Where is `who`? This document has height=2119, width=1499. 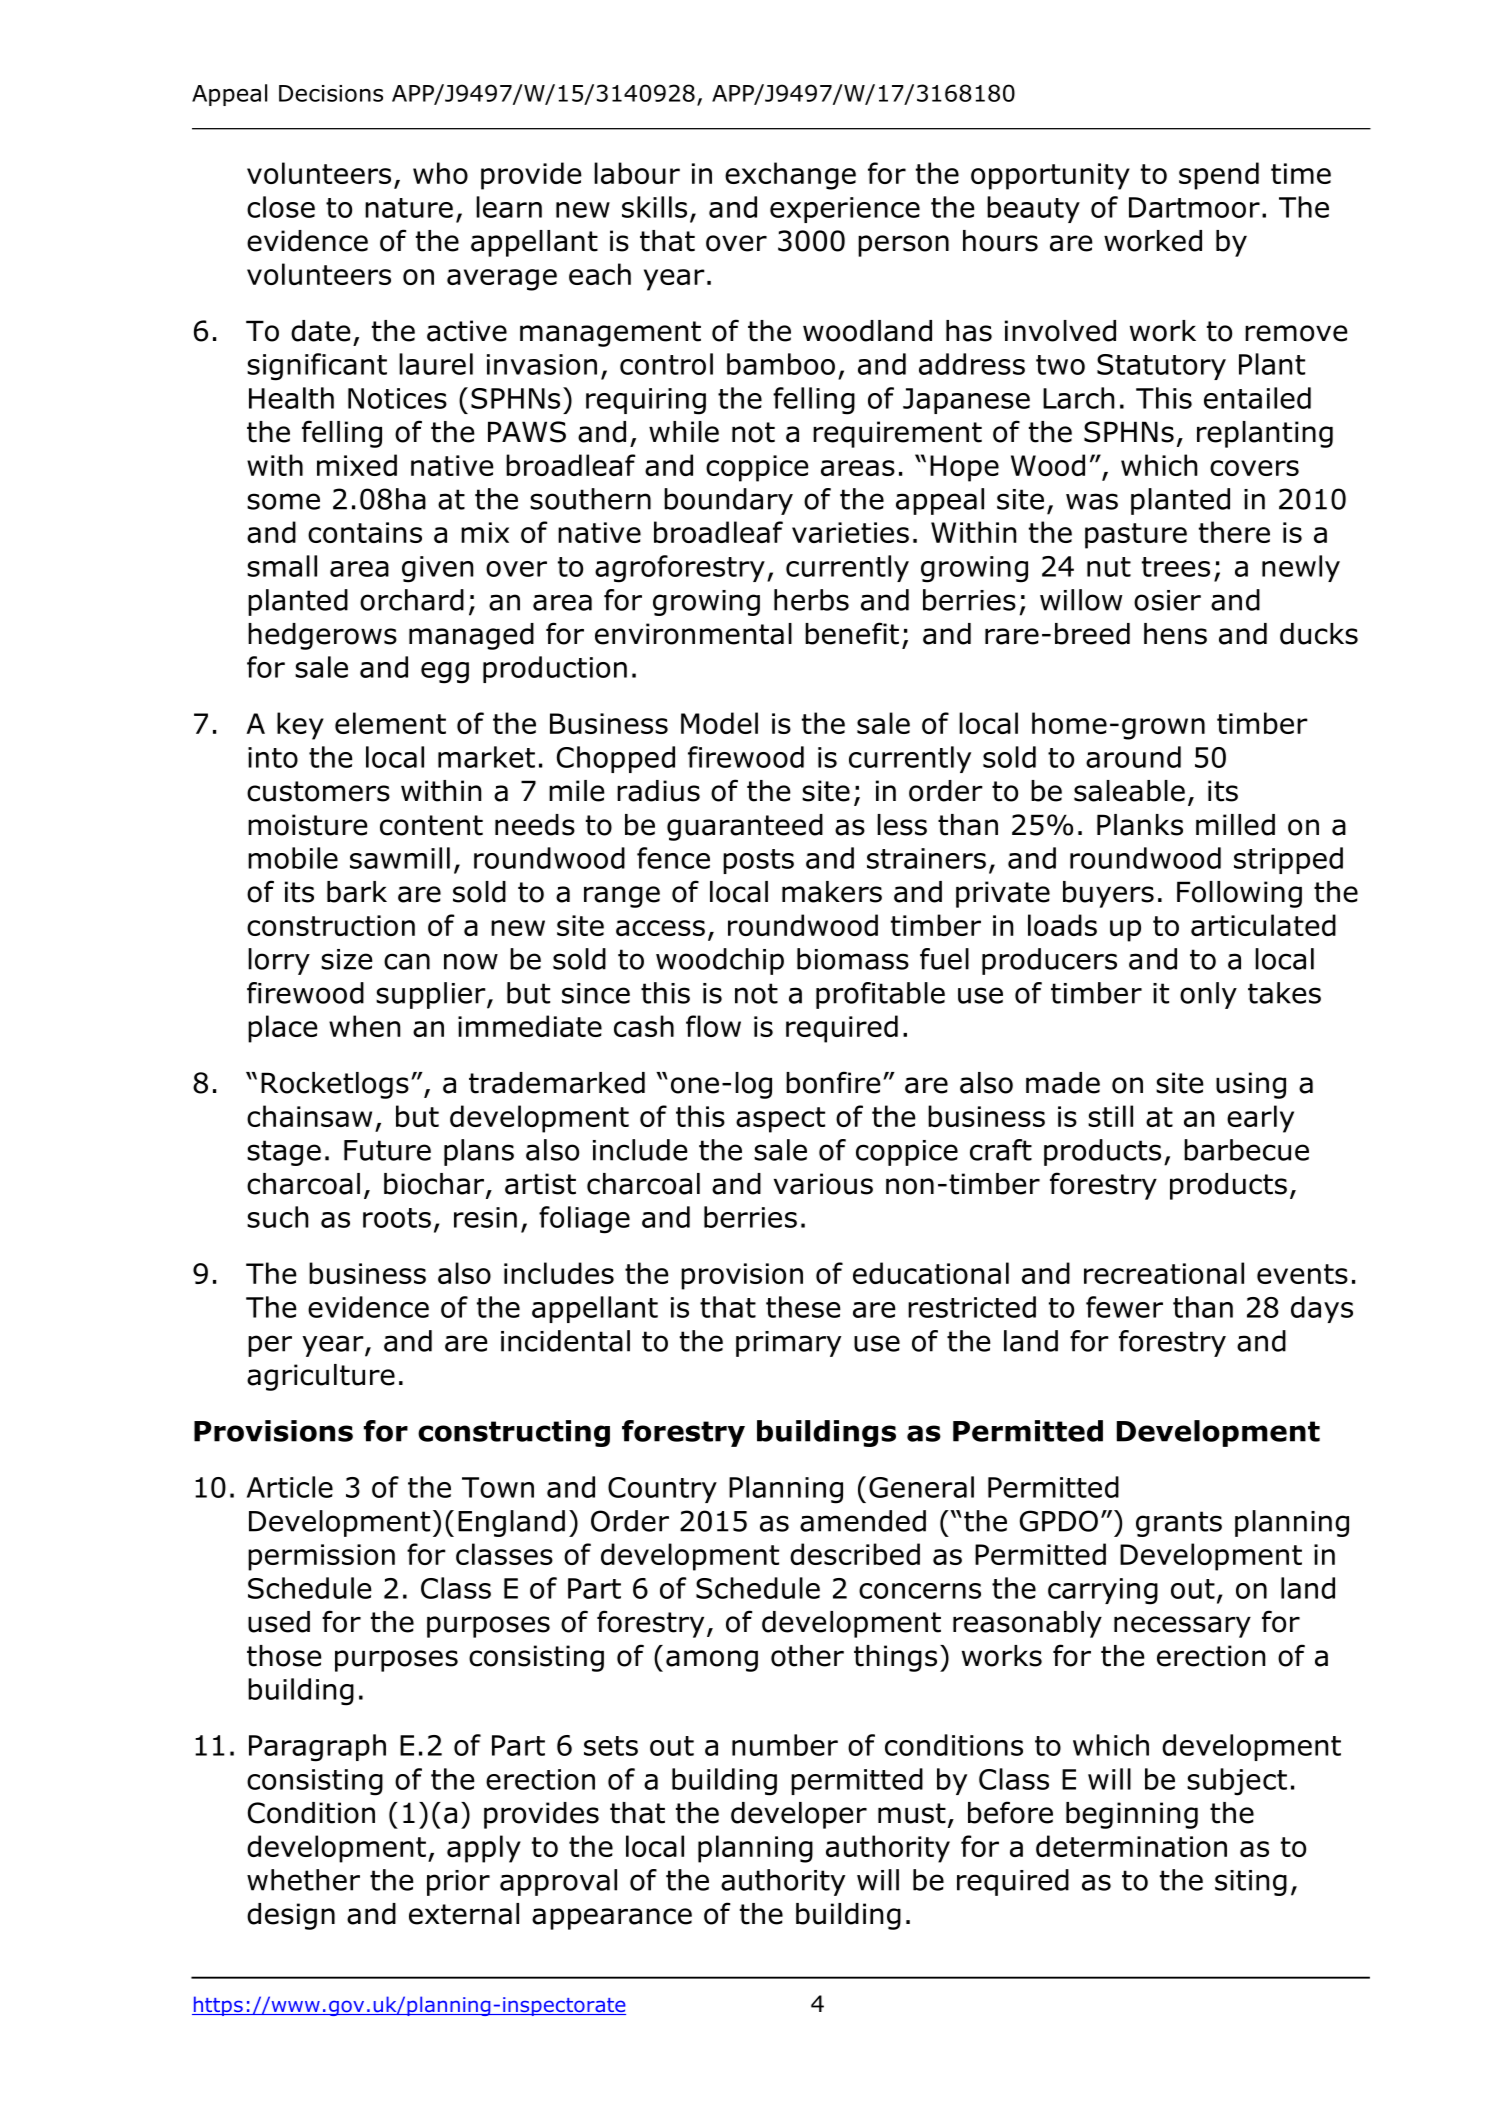
who is located at coordinates (440, 173).
